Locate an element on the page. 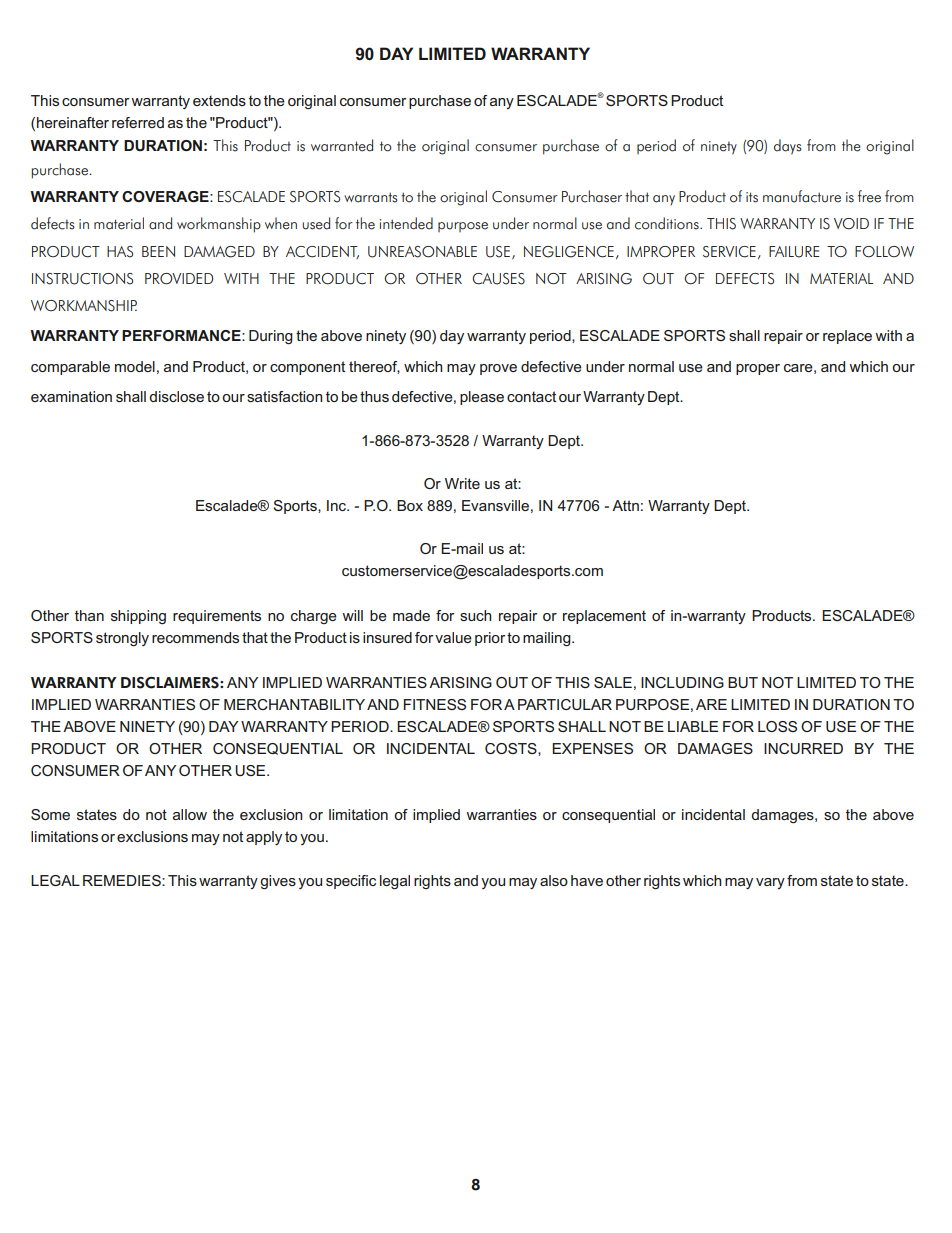 Image resolution: width=952 pixels, height=1233 pixels. disclose is located at coordinates (176, 396).
